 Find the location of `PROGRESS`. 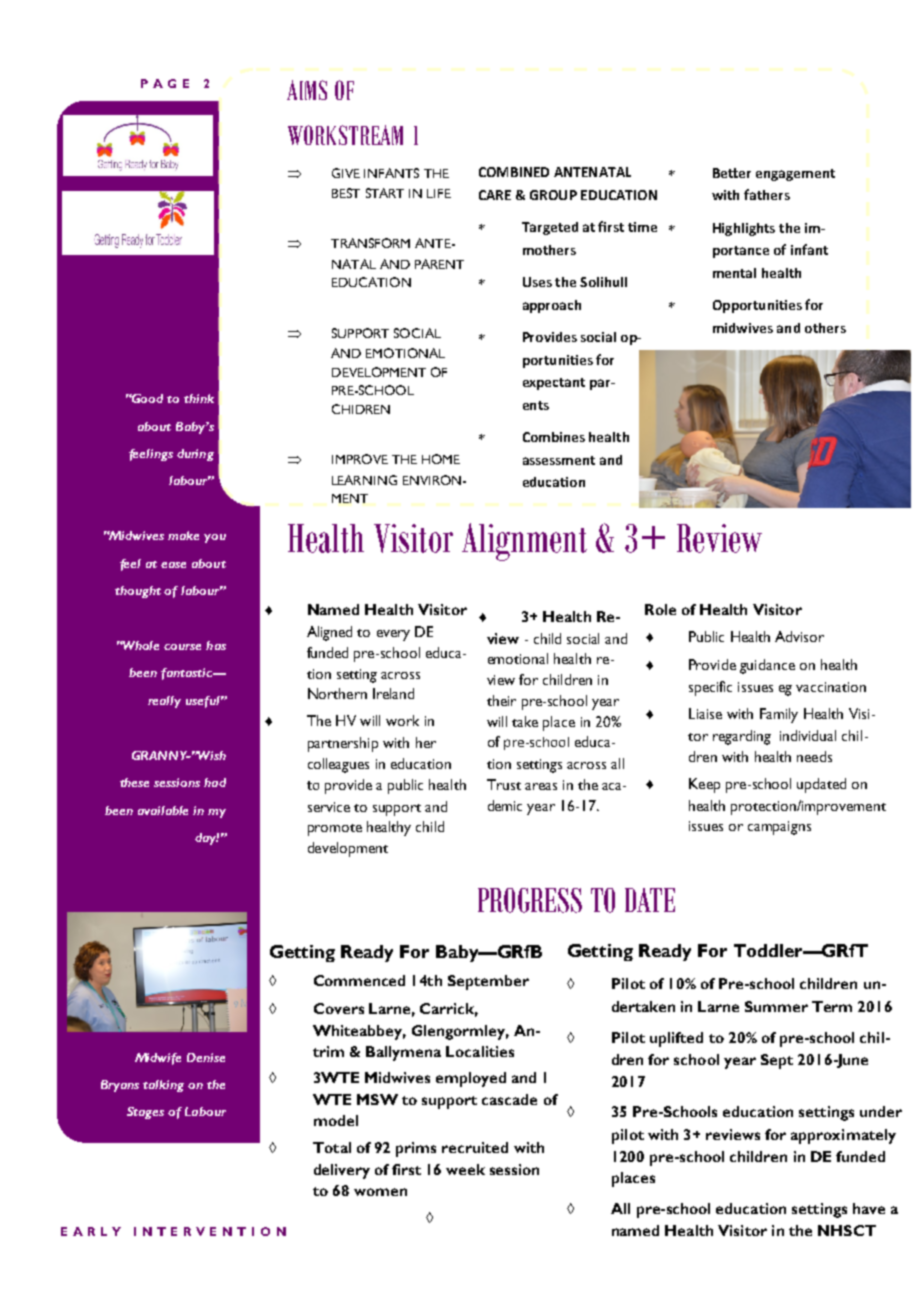

PROGRESS is located at coordinates (530, 900).
